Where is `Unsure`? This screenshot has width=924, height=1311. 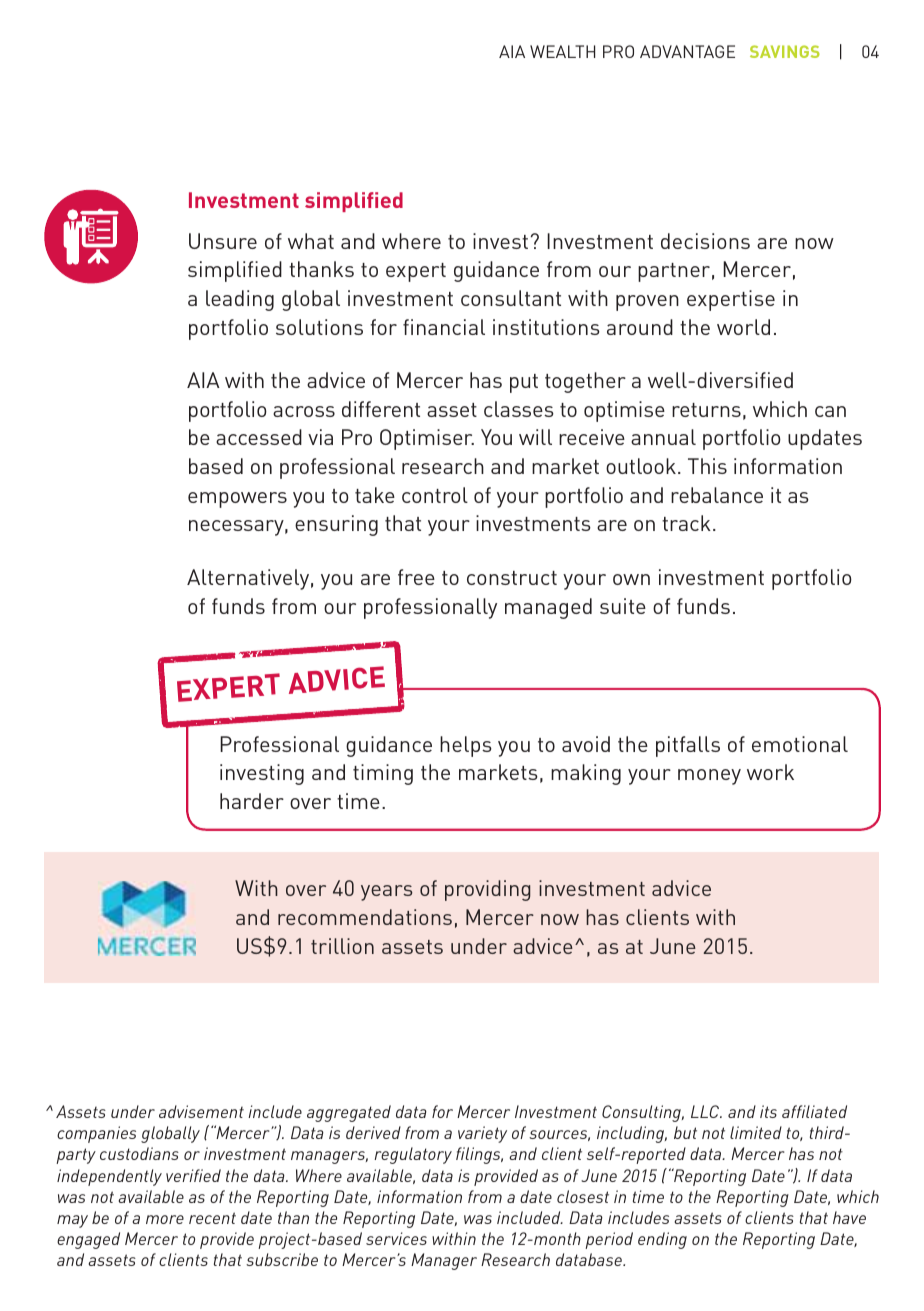 Unsure is located at coordinates (223, 241).
